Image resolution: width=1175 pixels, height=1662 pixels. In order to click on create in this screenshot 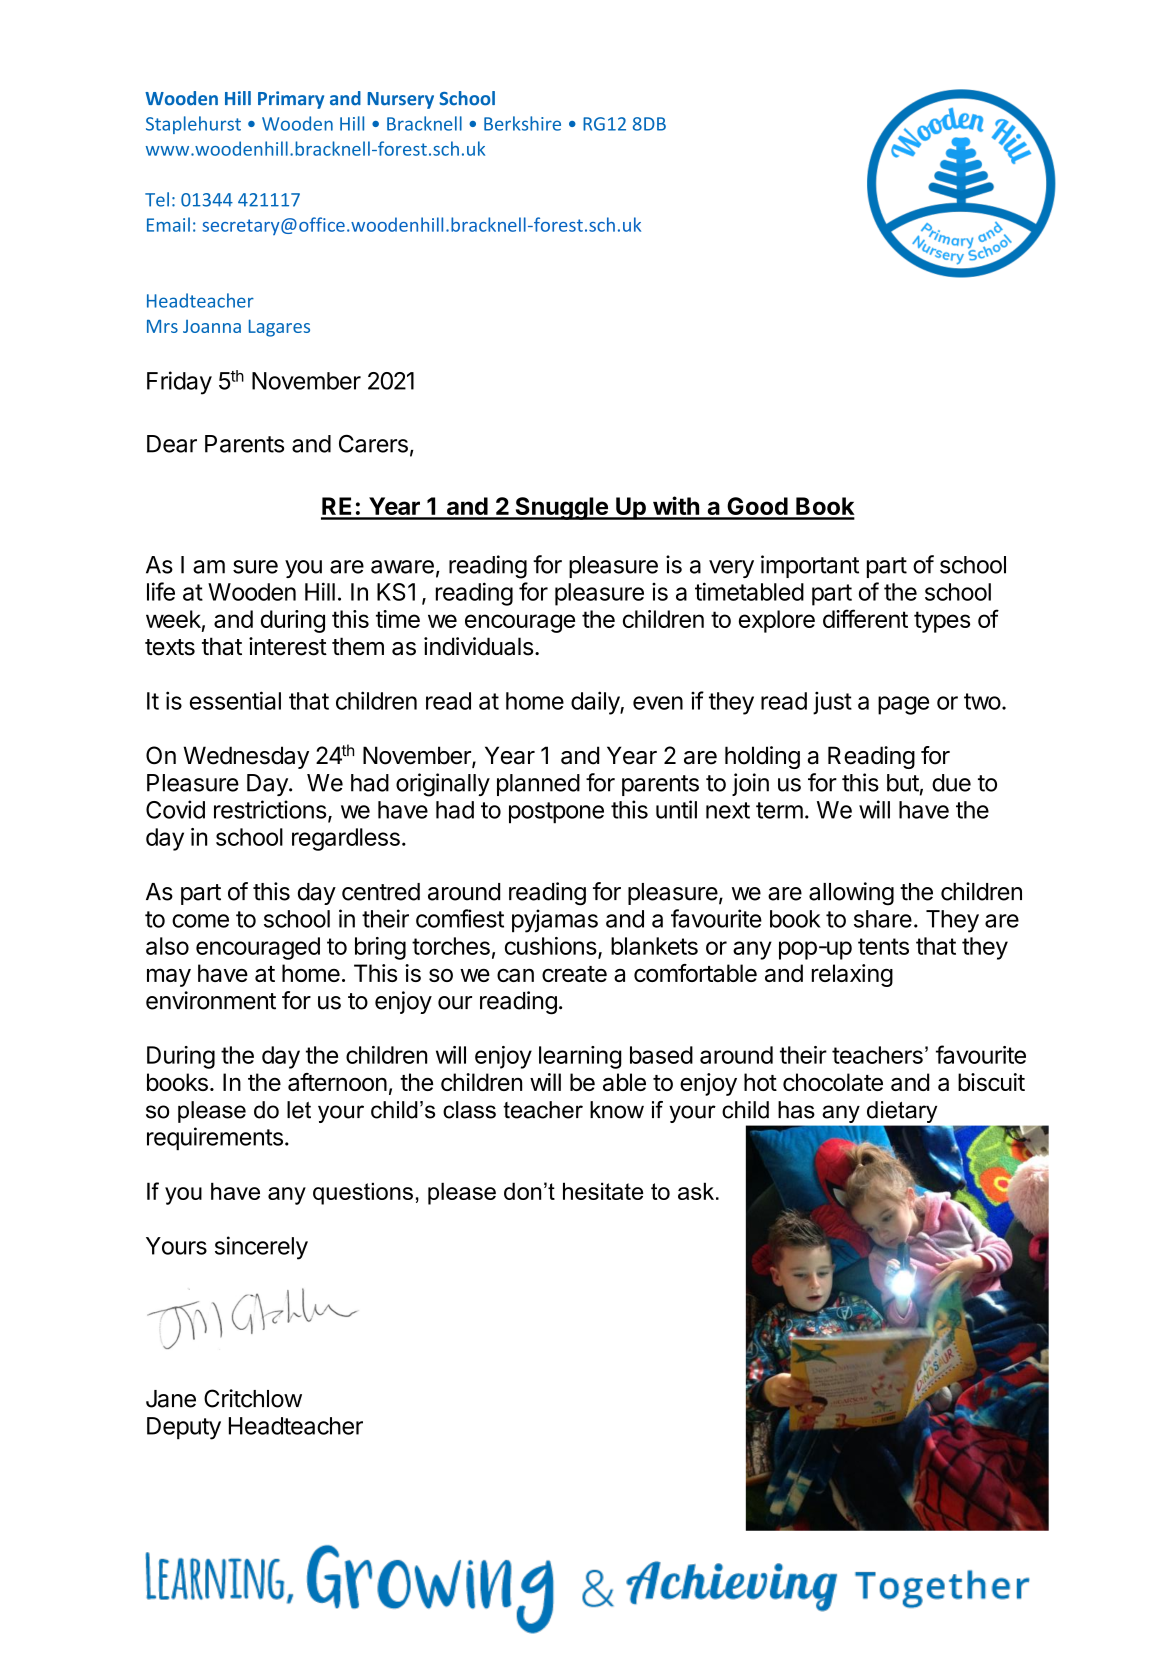, I will do `click(574, 974)`.
